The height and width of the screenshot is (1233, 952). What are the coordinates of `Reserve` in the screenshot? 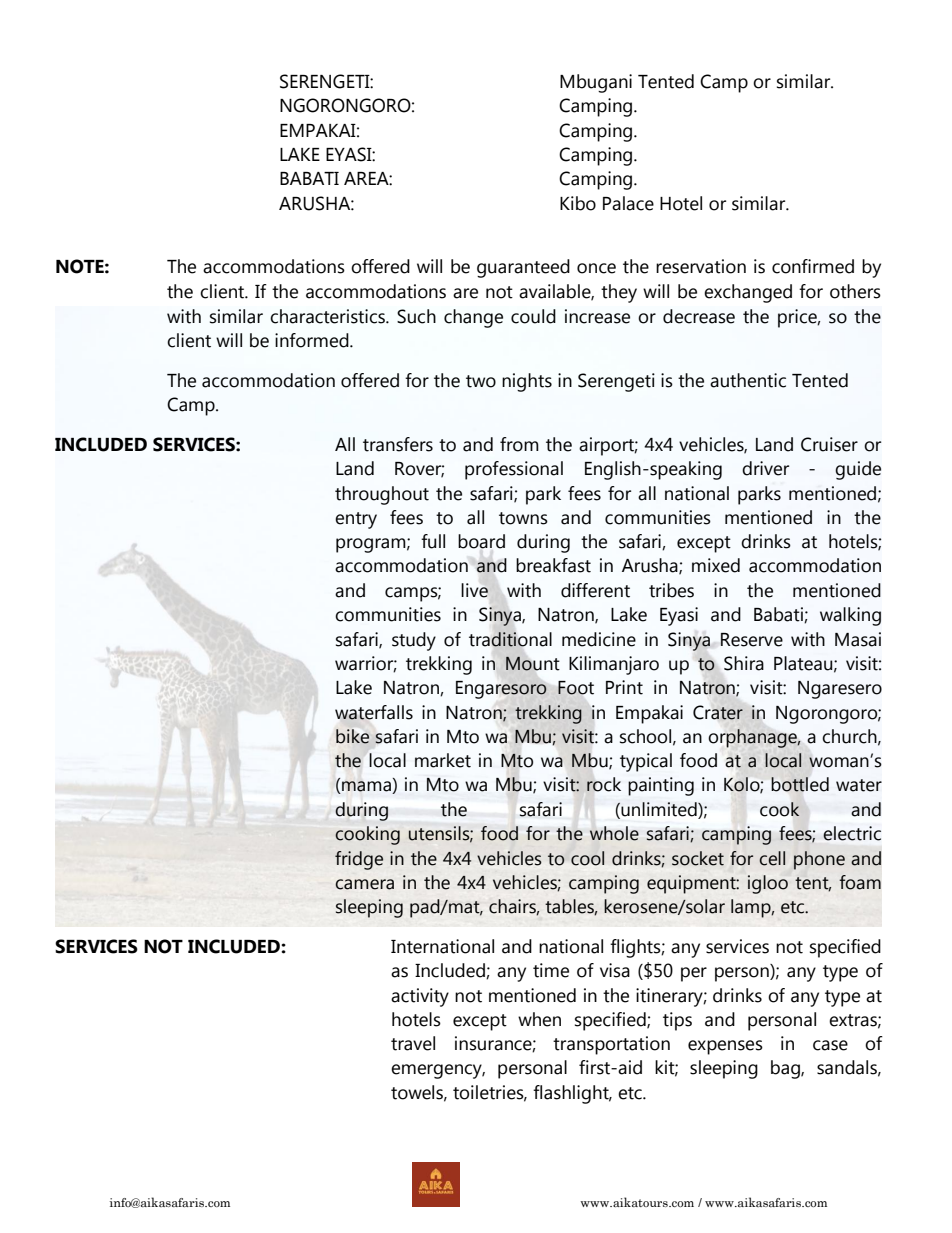 It's located at (751, 640).
